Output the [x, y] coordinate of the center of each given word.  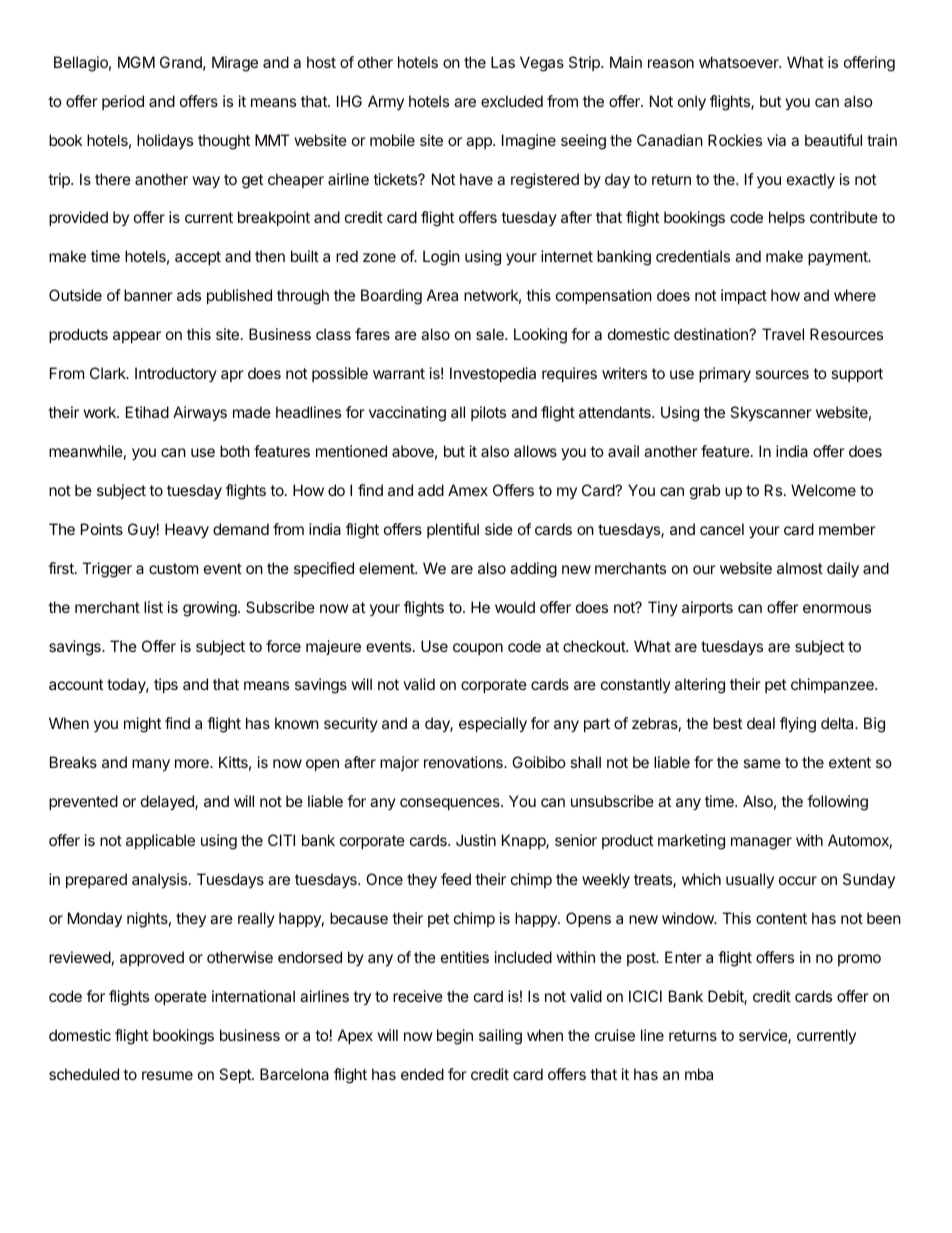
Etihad [147, 412]
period [123, 102]
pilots [488, 413]
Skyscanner [771, 414]
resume [167, 1075]
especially [493, 725]
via [776, 140]
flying [798, 725]
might [142, 725]
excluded [512, 101]
